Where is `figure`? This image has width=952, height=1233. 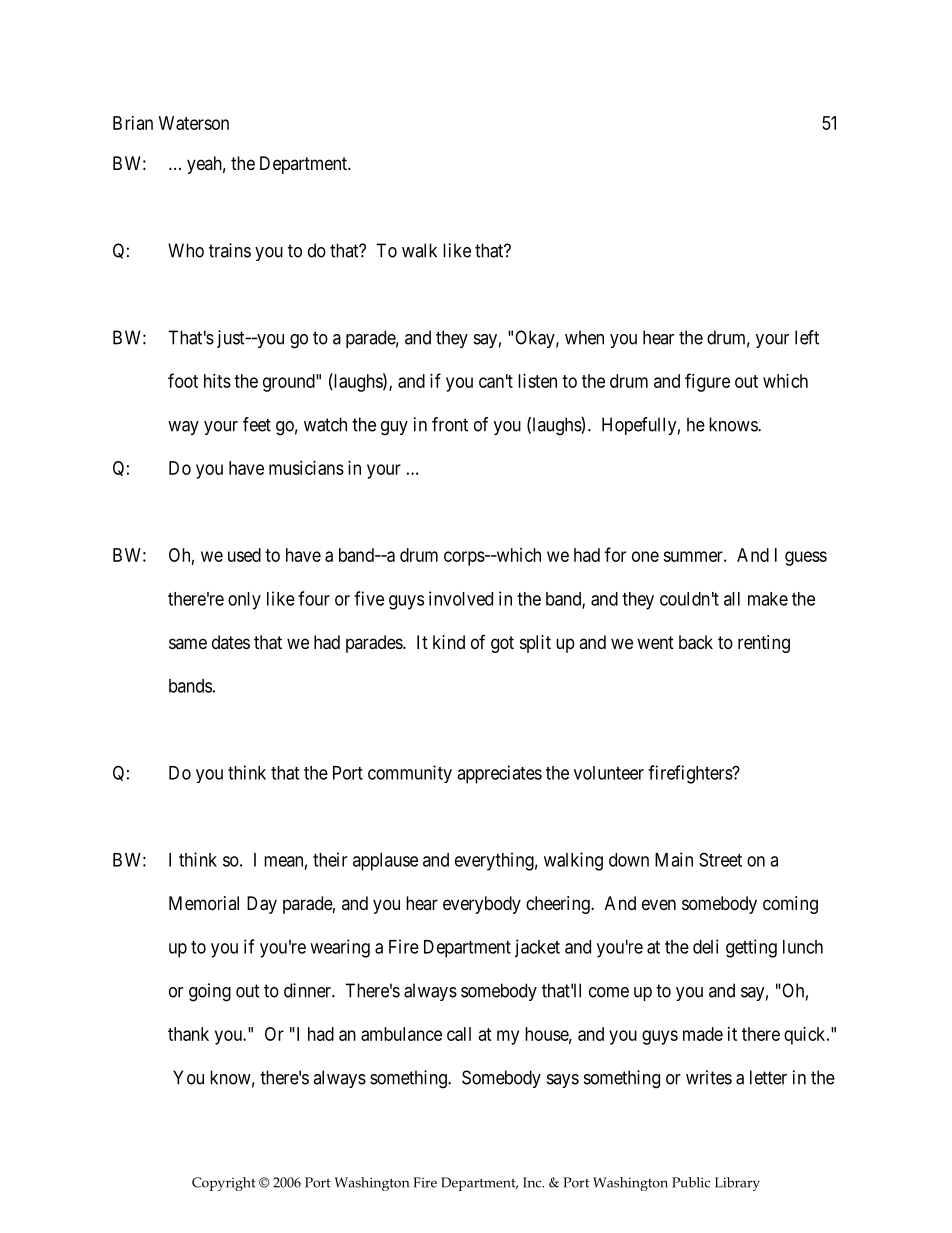
figure is located at coordinates (707, 382).
